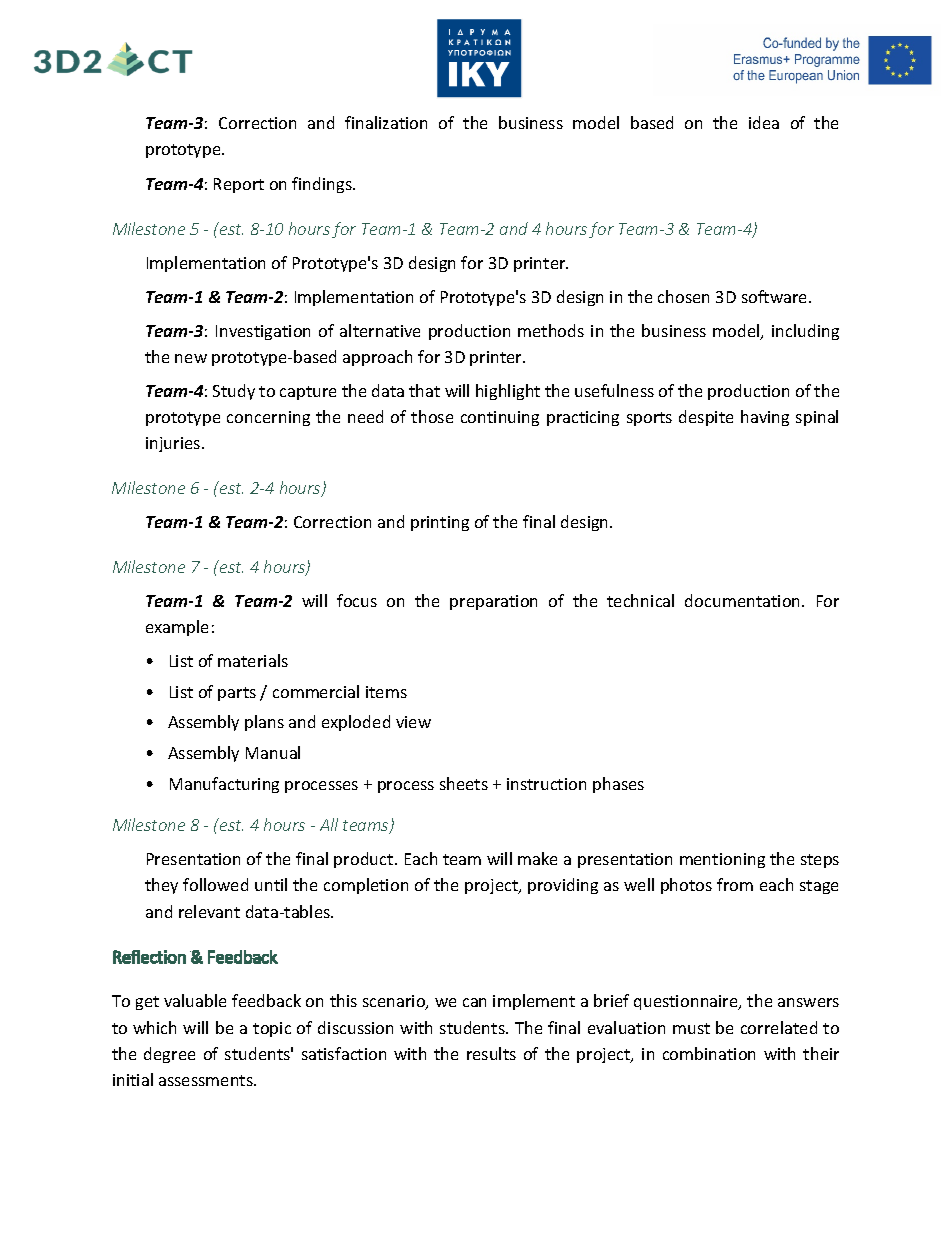  What do you see at coordinates (207, 1080) in the page?
I see `assessments` at bounding box center [207, 1080].
